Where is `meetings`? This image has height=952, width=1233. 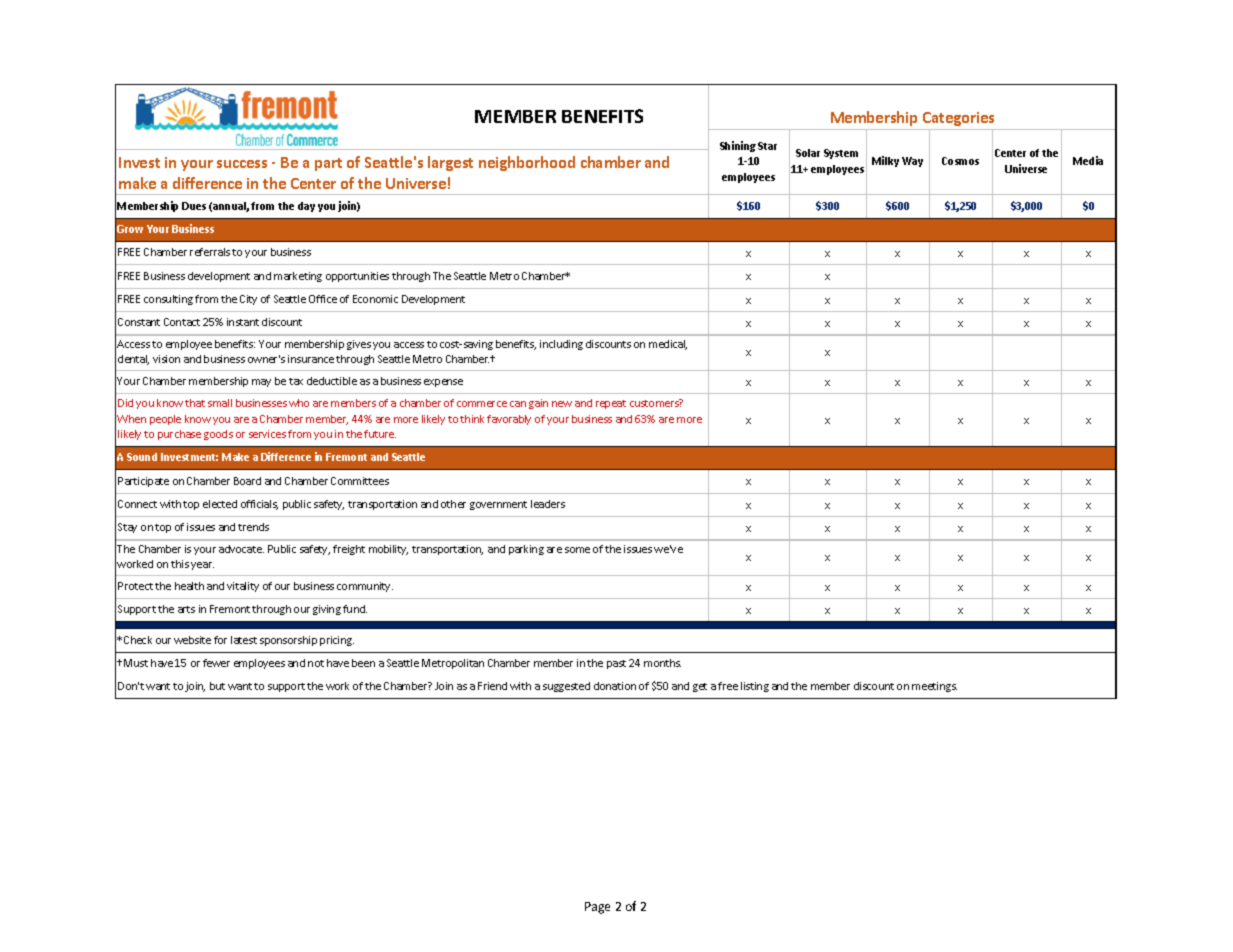
meetings is located at coordinates (934, 687).
